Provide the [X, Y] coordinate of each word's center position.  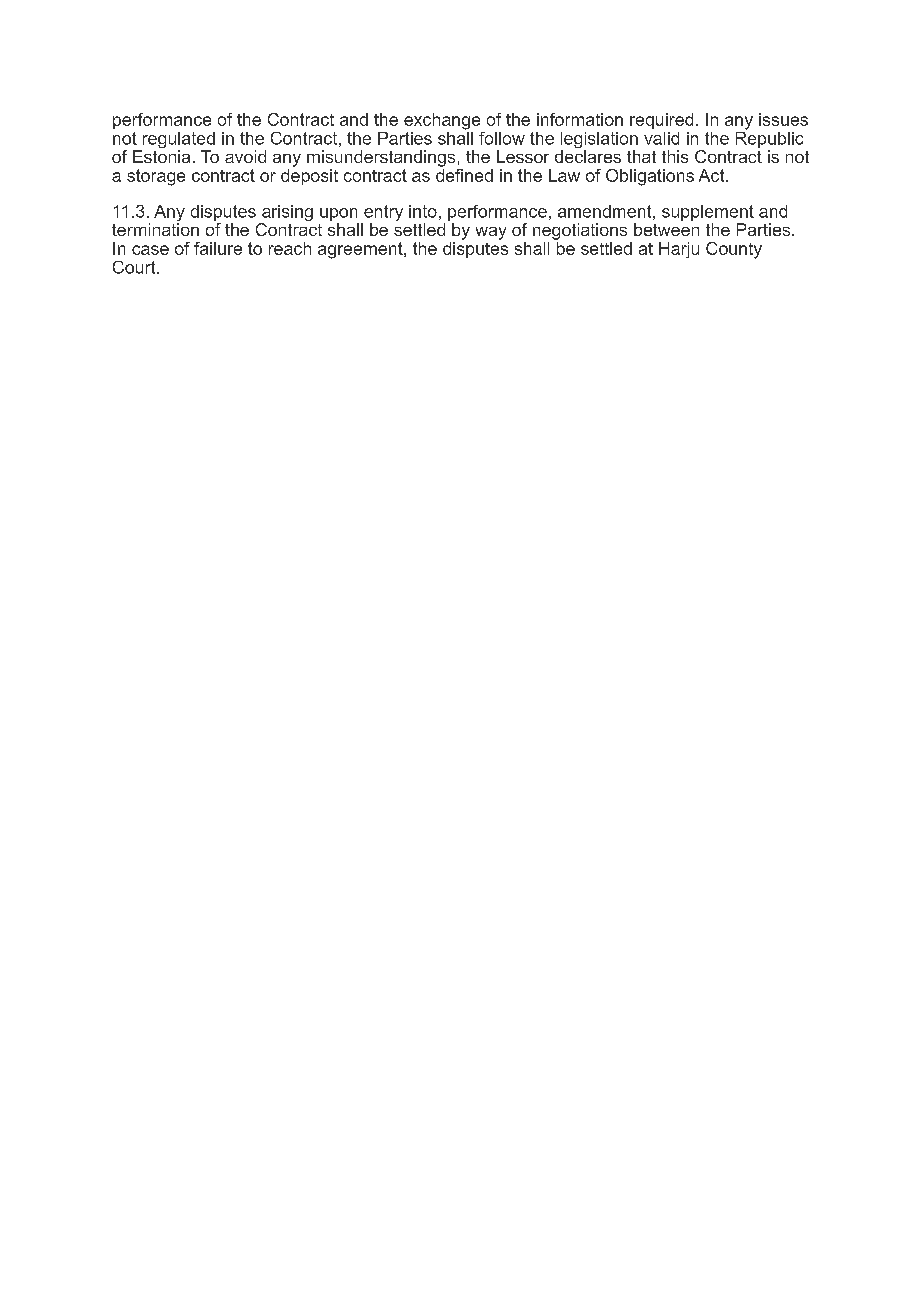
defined [464, 174]
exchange [442, 121]
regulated [177, 141]
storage [156, 177]
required [661, 121]
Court [135, 267]
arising [286, 214]
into [423, 211]
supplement [708, 213]
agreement [361, 250]
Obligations [650, 177]
